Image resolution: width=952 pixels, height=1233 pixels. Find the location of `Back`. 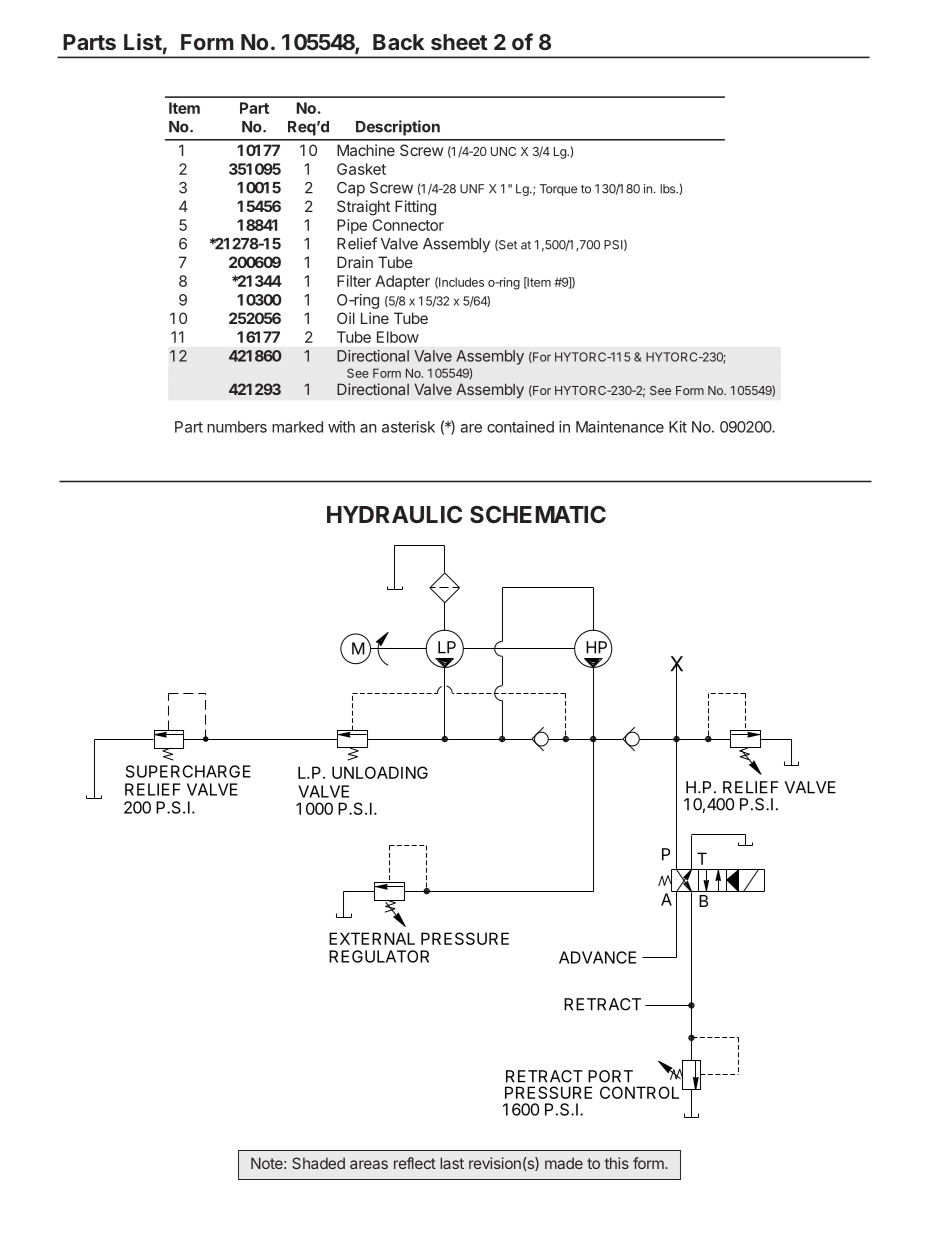

Back is located at coordinates (398, 42).
